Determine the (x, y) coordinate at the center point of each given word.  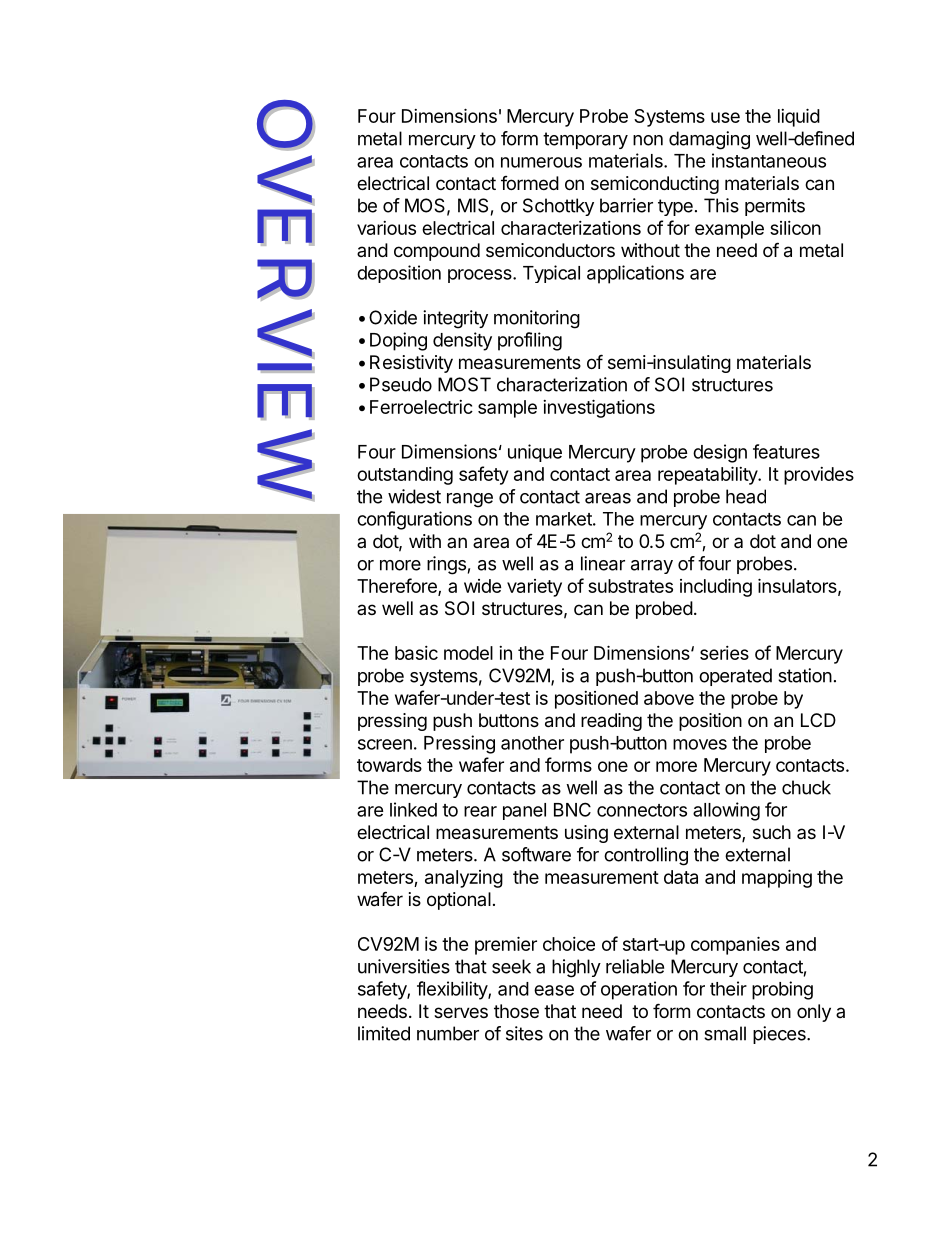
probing (782, 990)
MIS (473, 205)
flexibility (453, 990)
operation (639, 990)
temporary (585, 140)
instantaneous (769, 160)
